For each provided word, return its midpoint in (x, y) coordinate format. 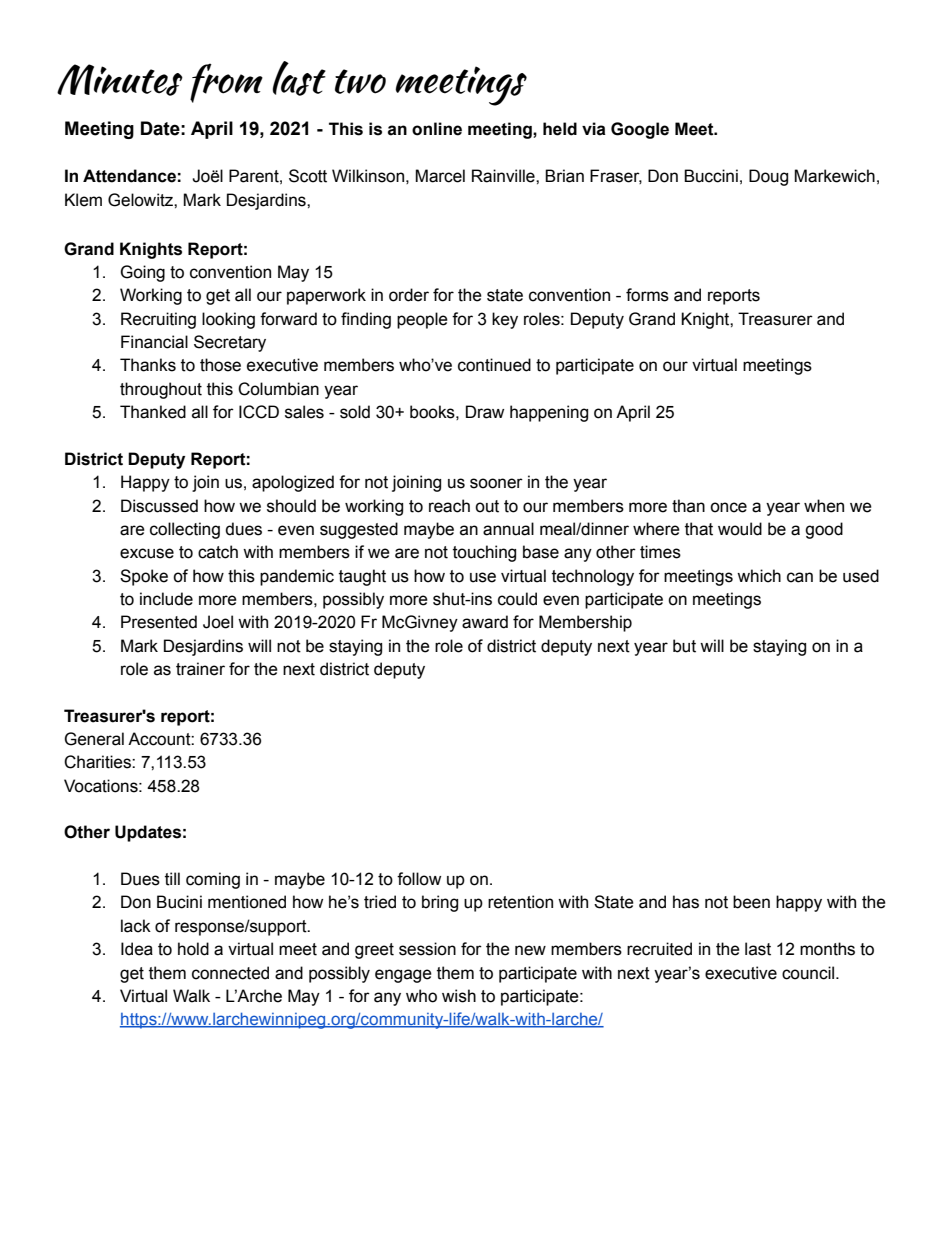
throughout (161, 390)
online (437, 129)
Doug (768, 177)
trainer (200, 669)
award (485, 622)
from (226, 83)
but (684, 646)
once (728, 507)
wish (459, 996)
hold (193, 949)
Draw (485, 412)
